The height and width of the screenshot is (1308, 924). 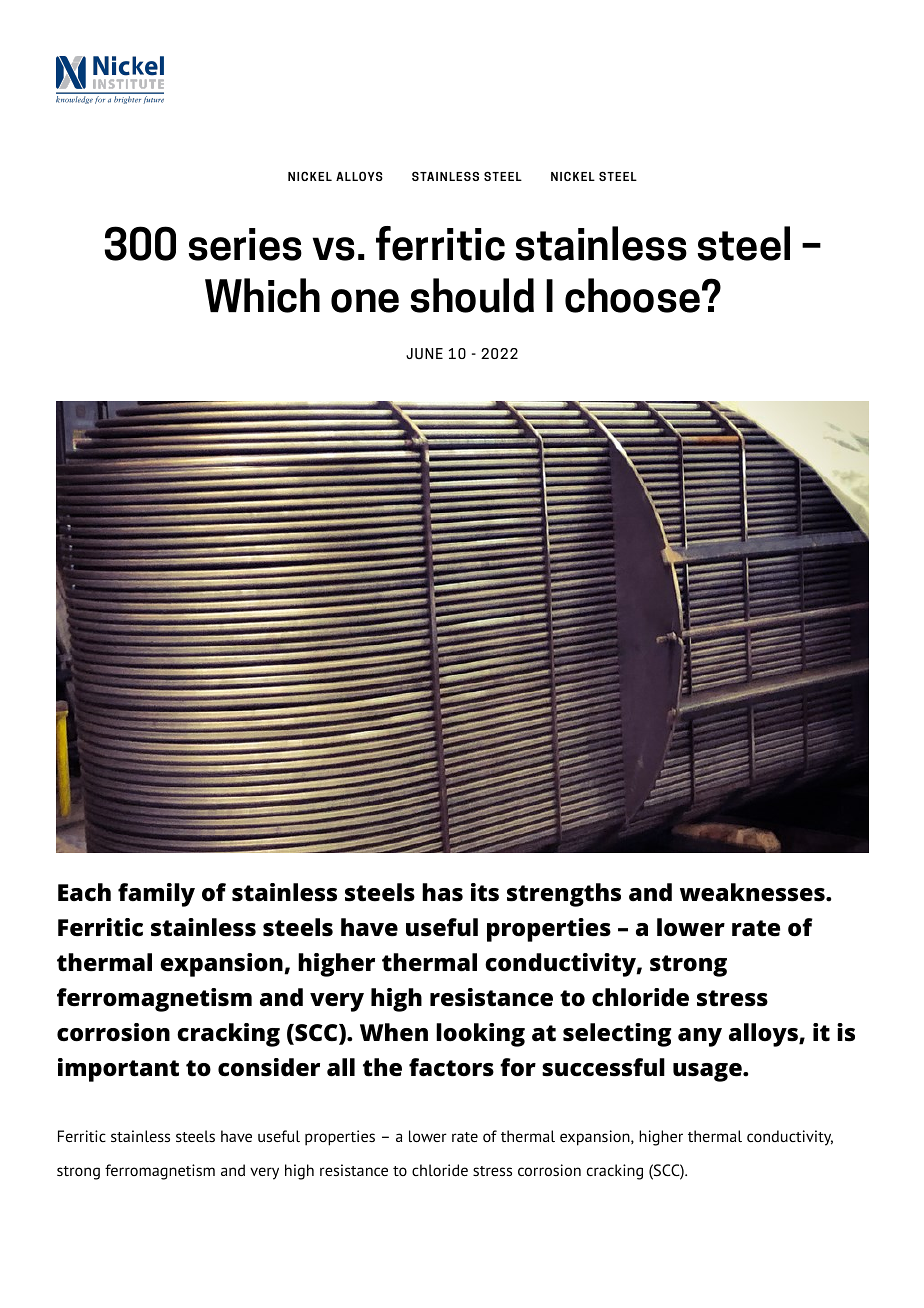 What do you see at coordinates (472, 295) in the screenshot?
I see `should` at bounding box center [472, 295].
